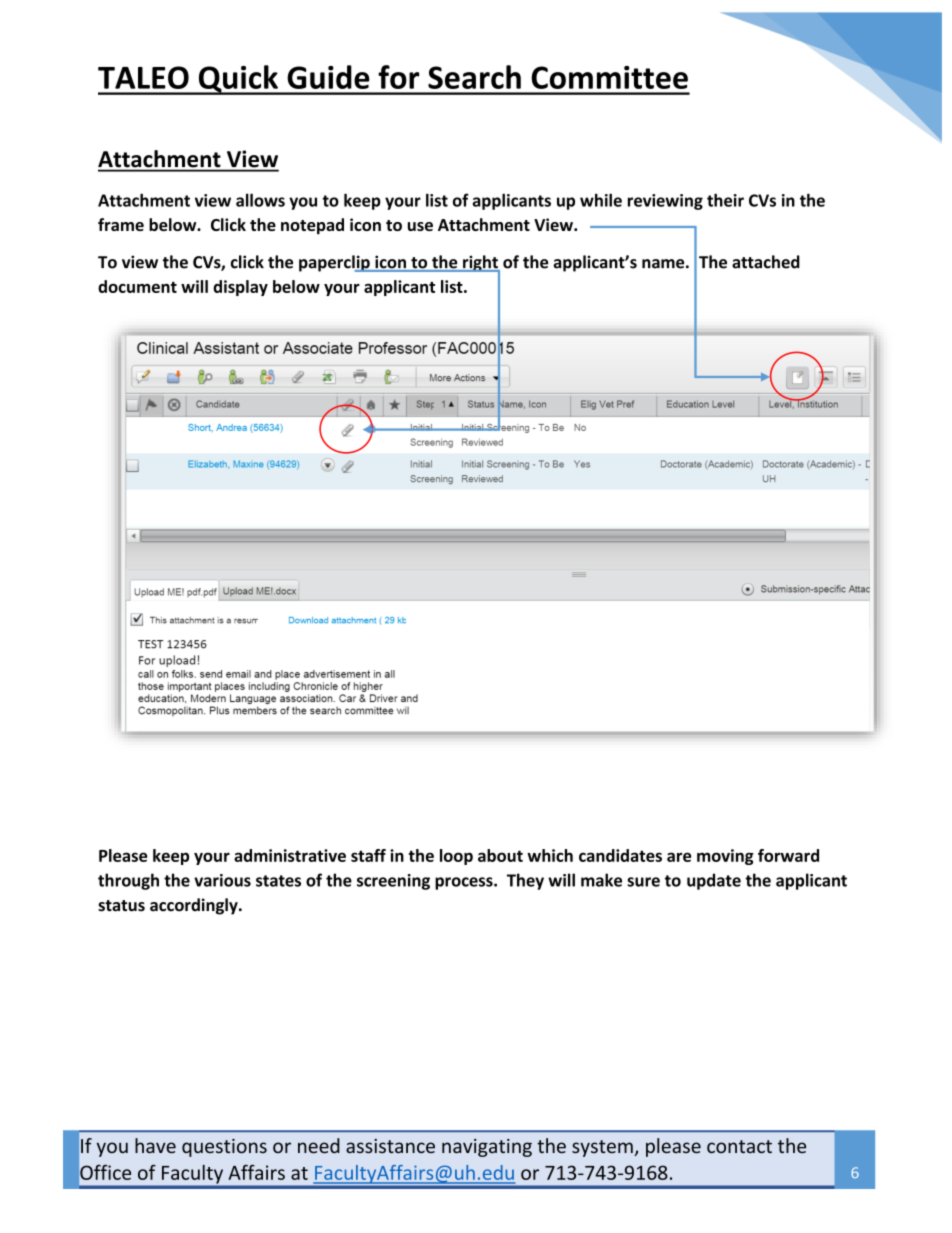 This page has height=1233, width=952. What do you see at coordinates (609, 77) in the page?
I see `Committee` at bounding box center [609, 77].
